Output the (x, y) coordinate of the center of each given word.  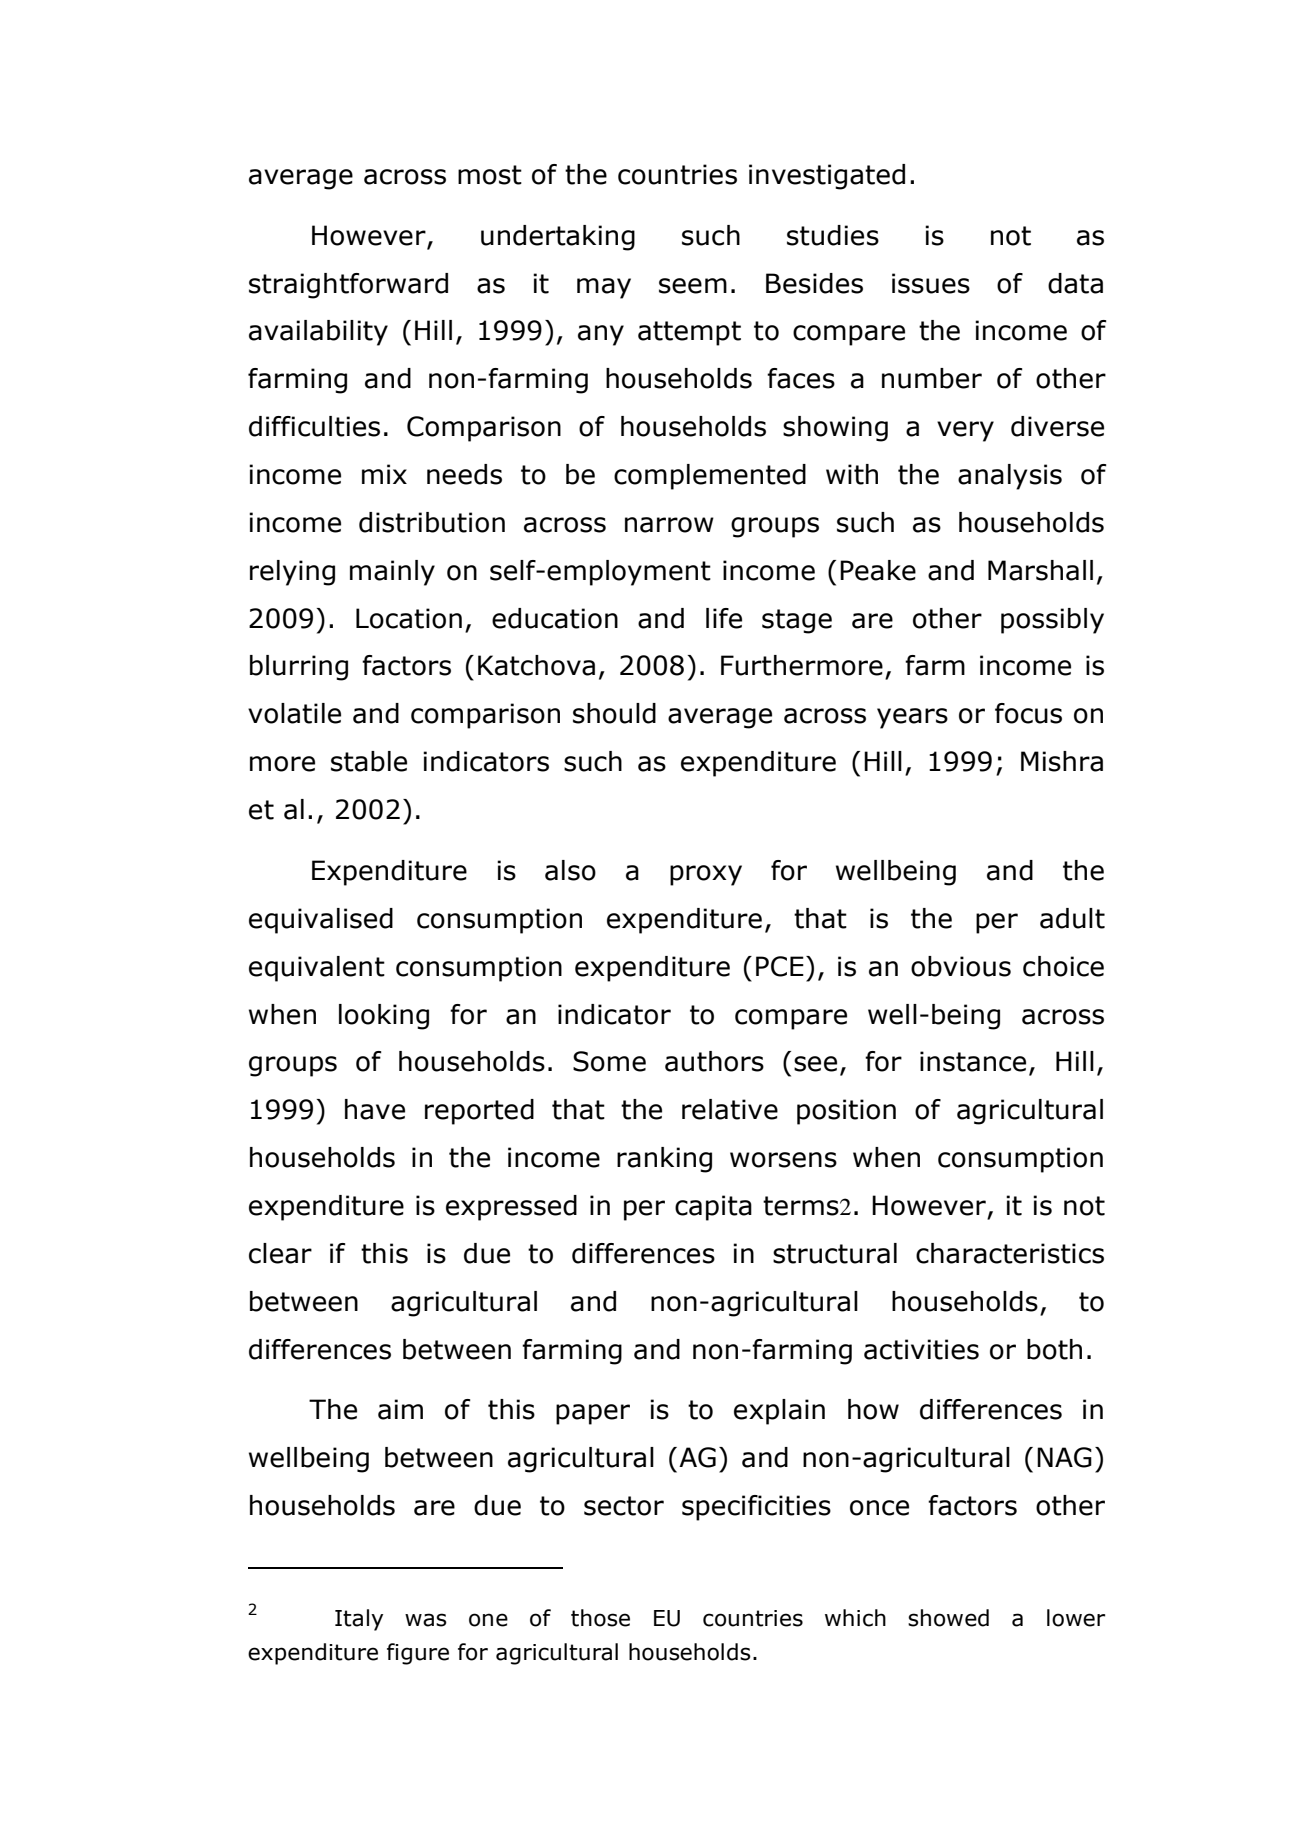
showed (948, 1618)
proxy (706, 875)
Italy (359, 1620)
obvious (961, 966)
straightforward (348, 286)
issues (931, 283)
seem (693, 286)
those (600, 1618)
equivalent (317, 969)
